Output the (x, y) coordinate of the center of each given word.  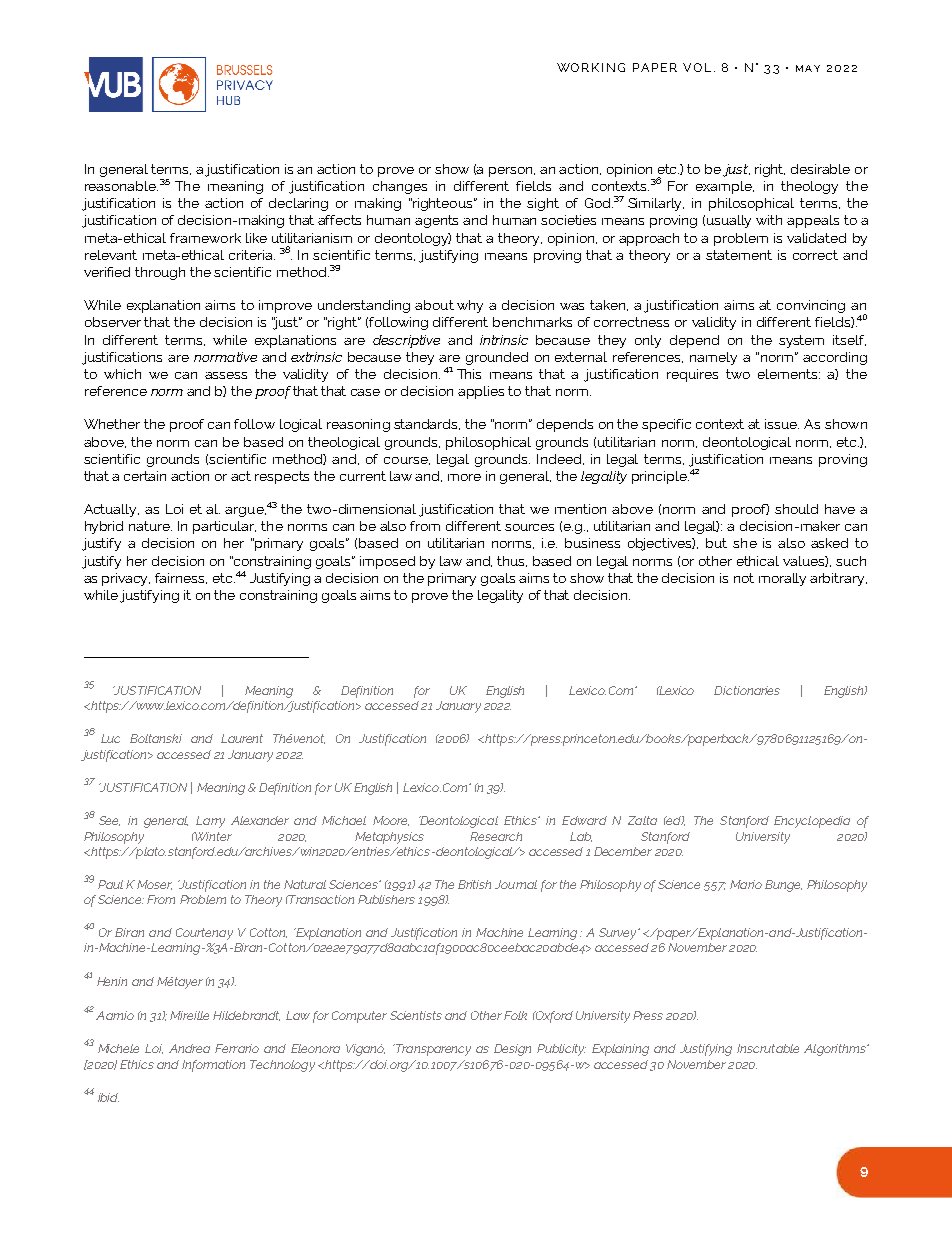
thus (512, 561)
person (512, 172)
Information (213, 1066)
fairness (181, 578)
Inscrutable (768, 1048)
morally (782, 579)
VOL (697, 67)
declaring (298, 204)
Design (512, 1050)
